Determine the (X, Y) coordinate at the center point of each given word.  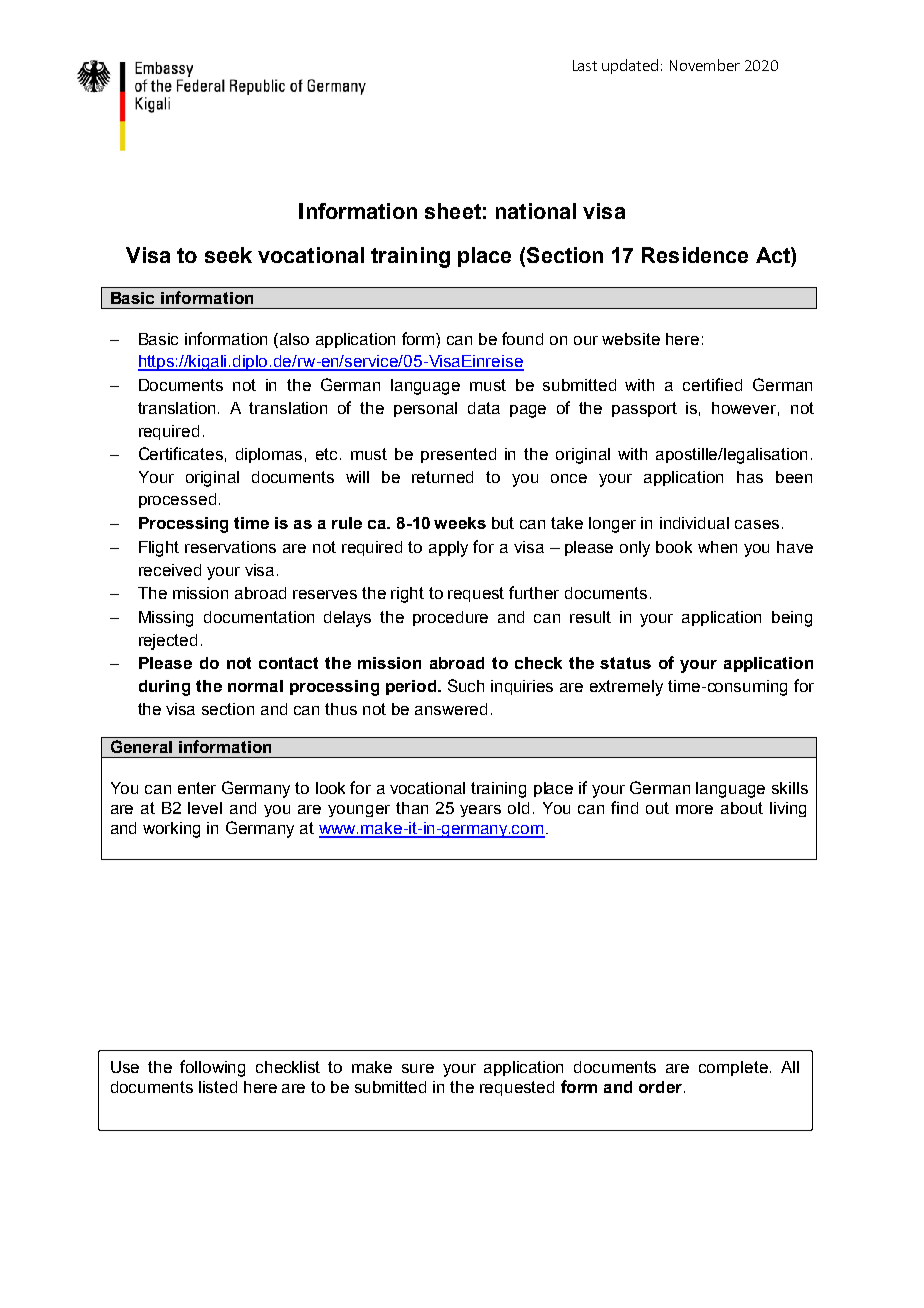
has (750, 477)
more (694, 809)
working (171, 830)
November (705, 65)
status (625, 663)
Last (585, 65)
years (480, 811)
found (522, 338)
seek (228, 255)
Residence (695, 255)
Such (466, 685)
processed (177, 500)
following (212, 1068)
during (164, 688)
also (294, 339)
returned (442, 477)
